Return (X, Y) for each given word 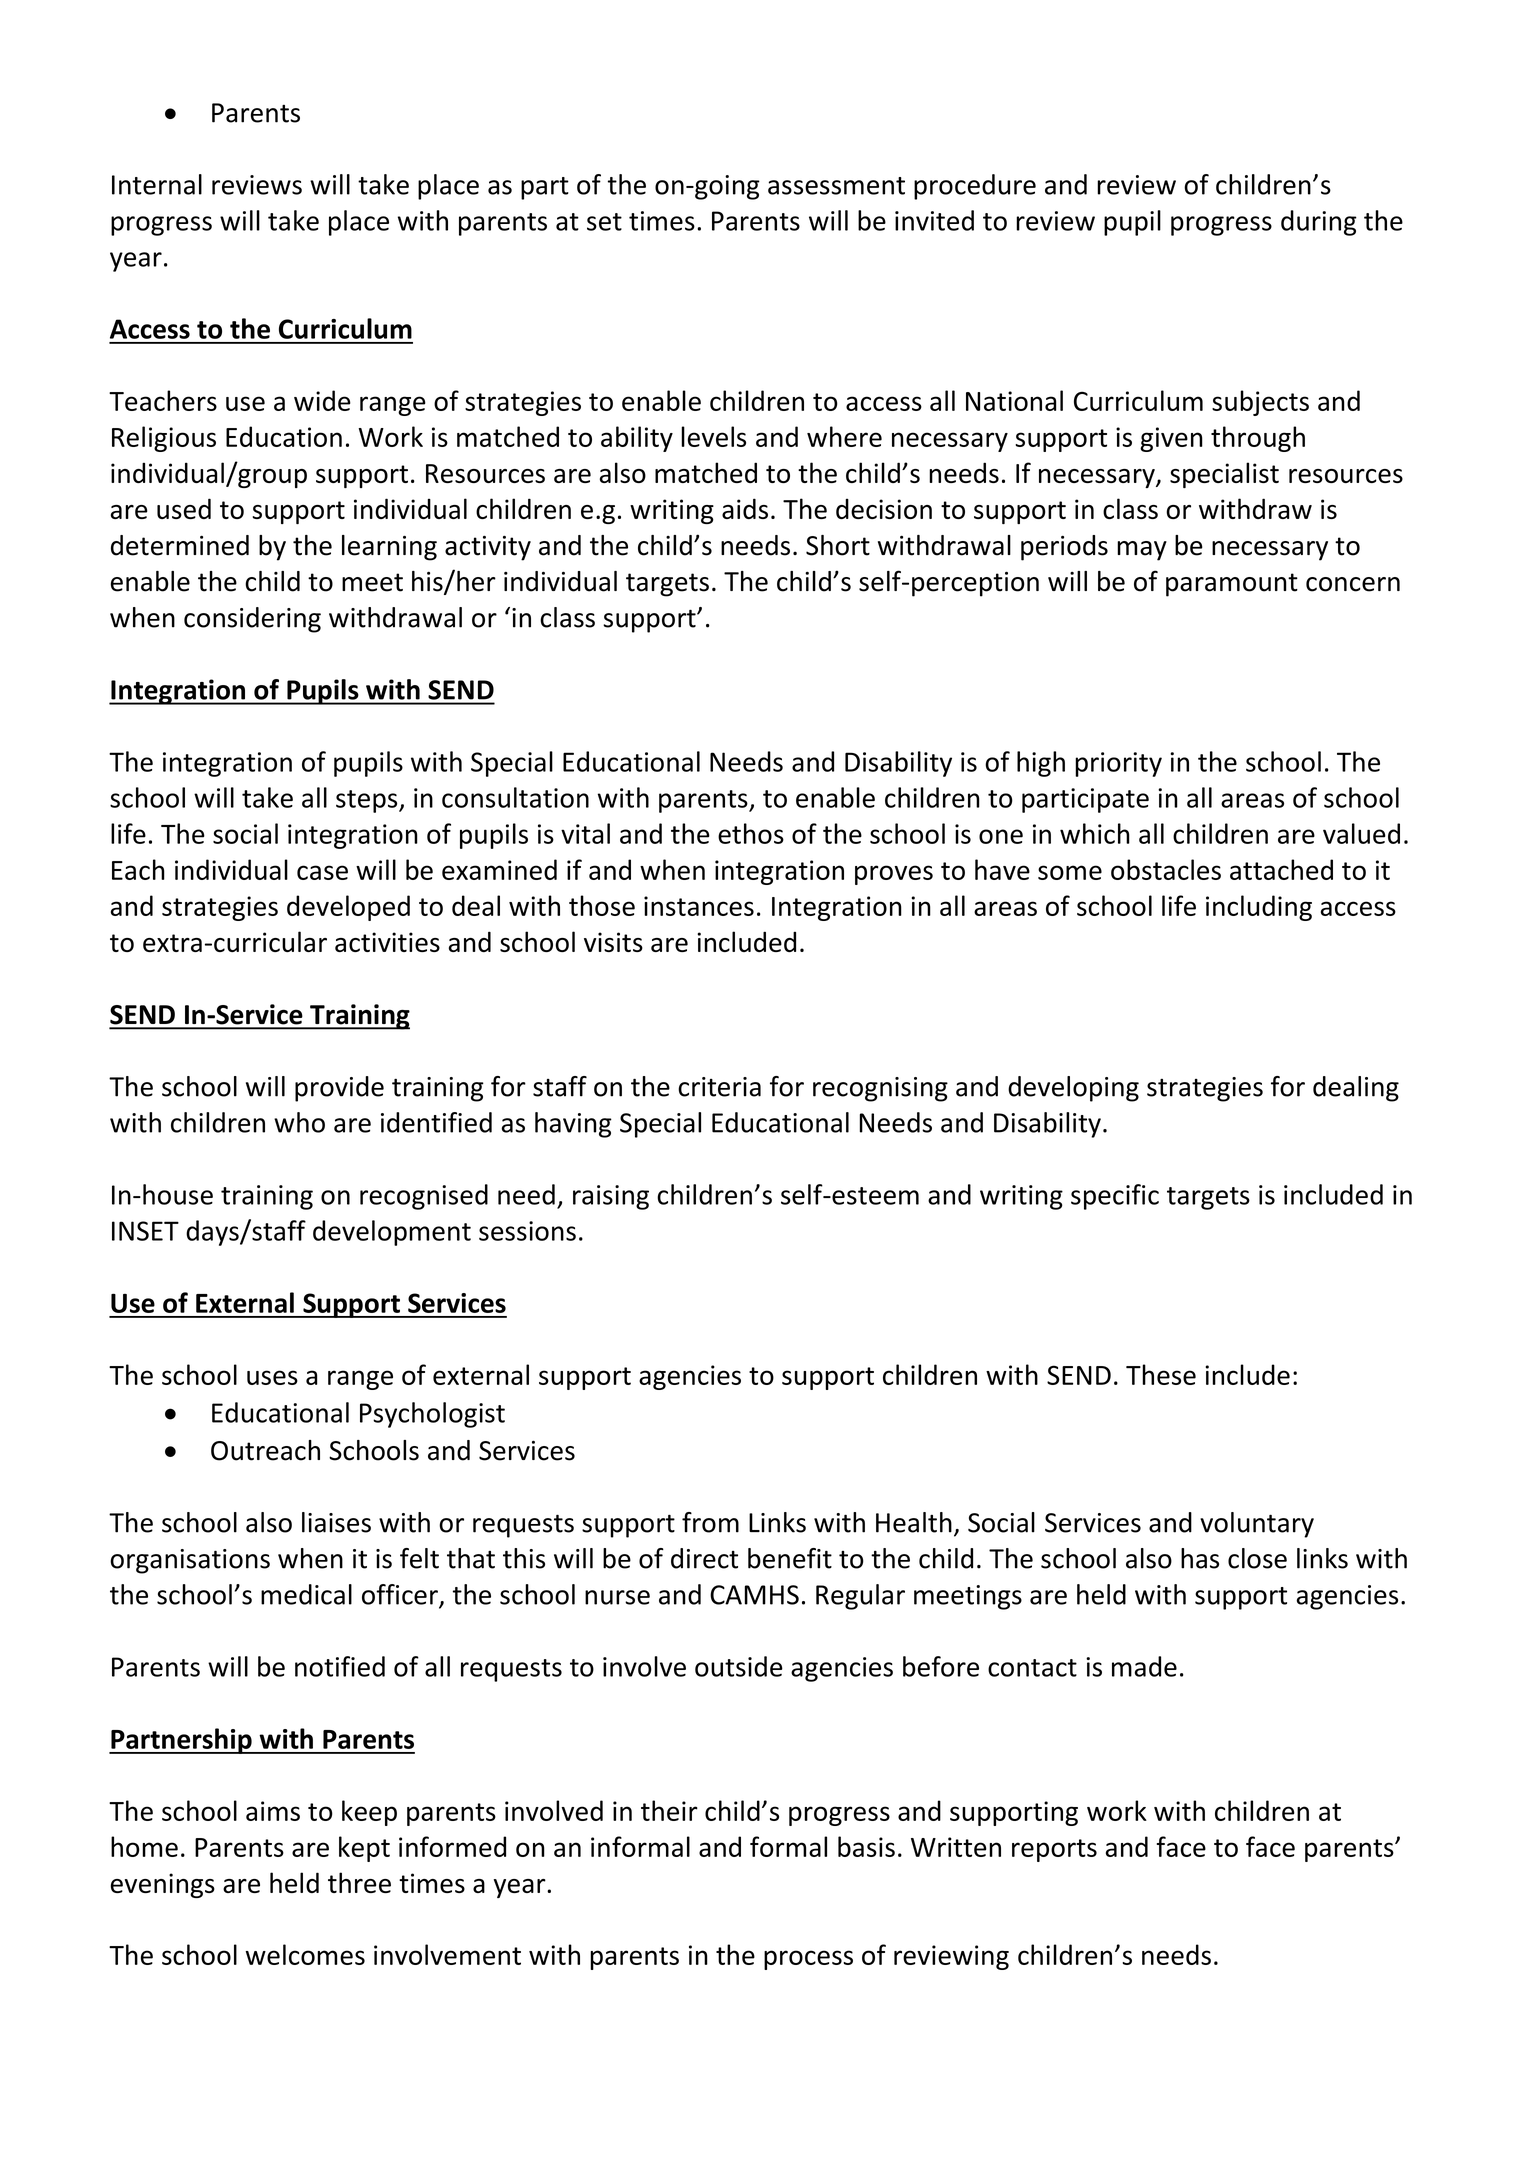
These (1161, 1374)
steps (368, 801)
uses (272, 1377)
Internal (157, 184)
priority (1118, 764)
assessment (836, 186)
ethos (751, 833)
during (1319, 223)
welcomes (305, 1954)
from (710, 1522)
